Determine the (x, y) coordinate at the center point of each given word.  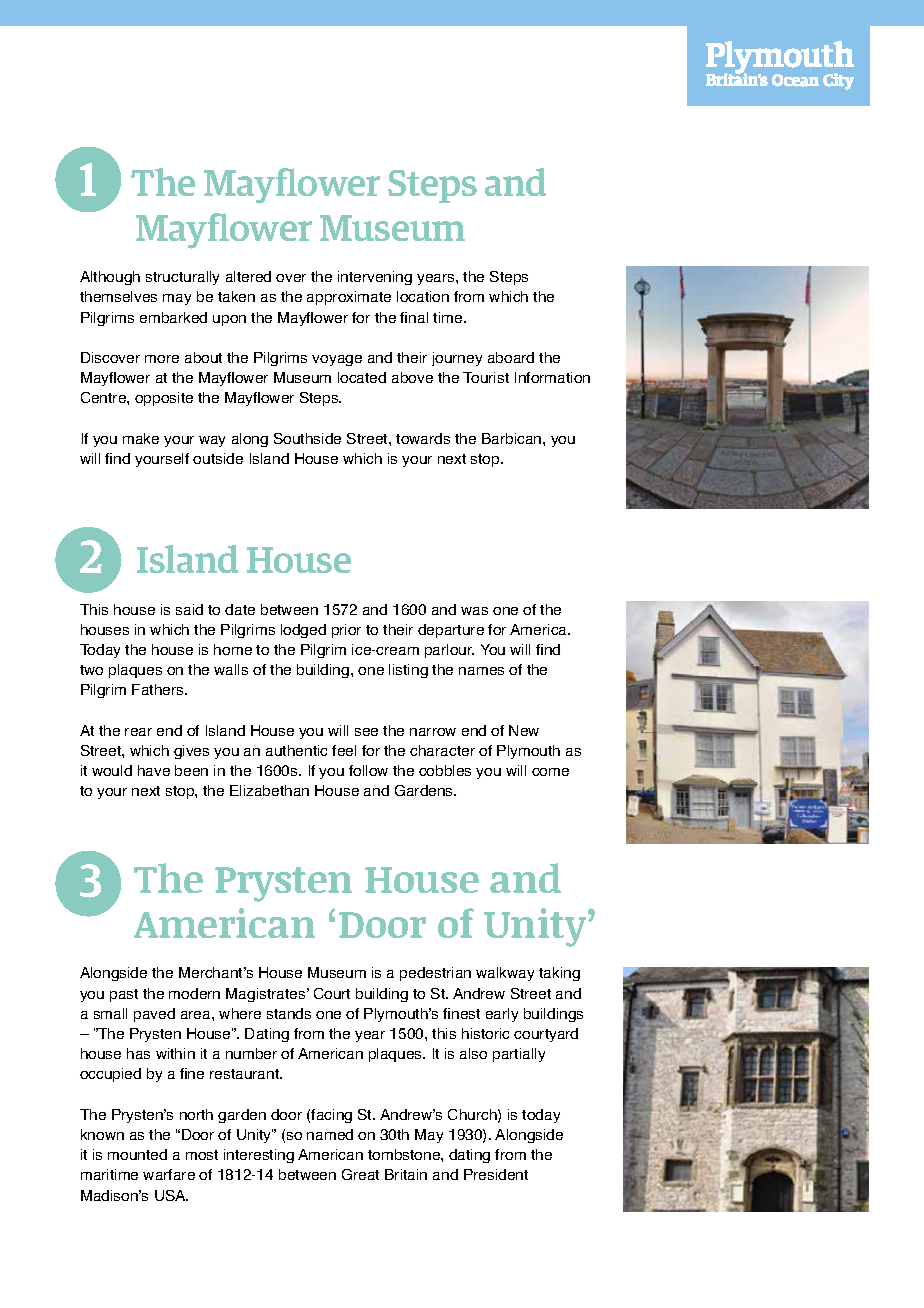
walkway (505, 974)
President (496, 1174)
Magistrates (267, 995)
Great (360, 1174)
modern (194, 993)
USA (171, 1195)
